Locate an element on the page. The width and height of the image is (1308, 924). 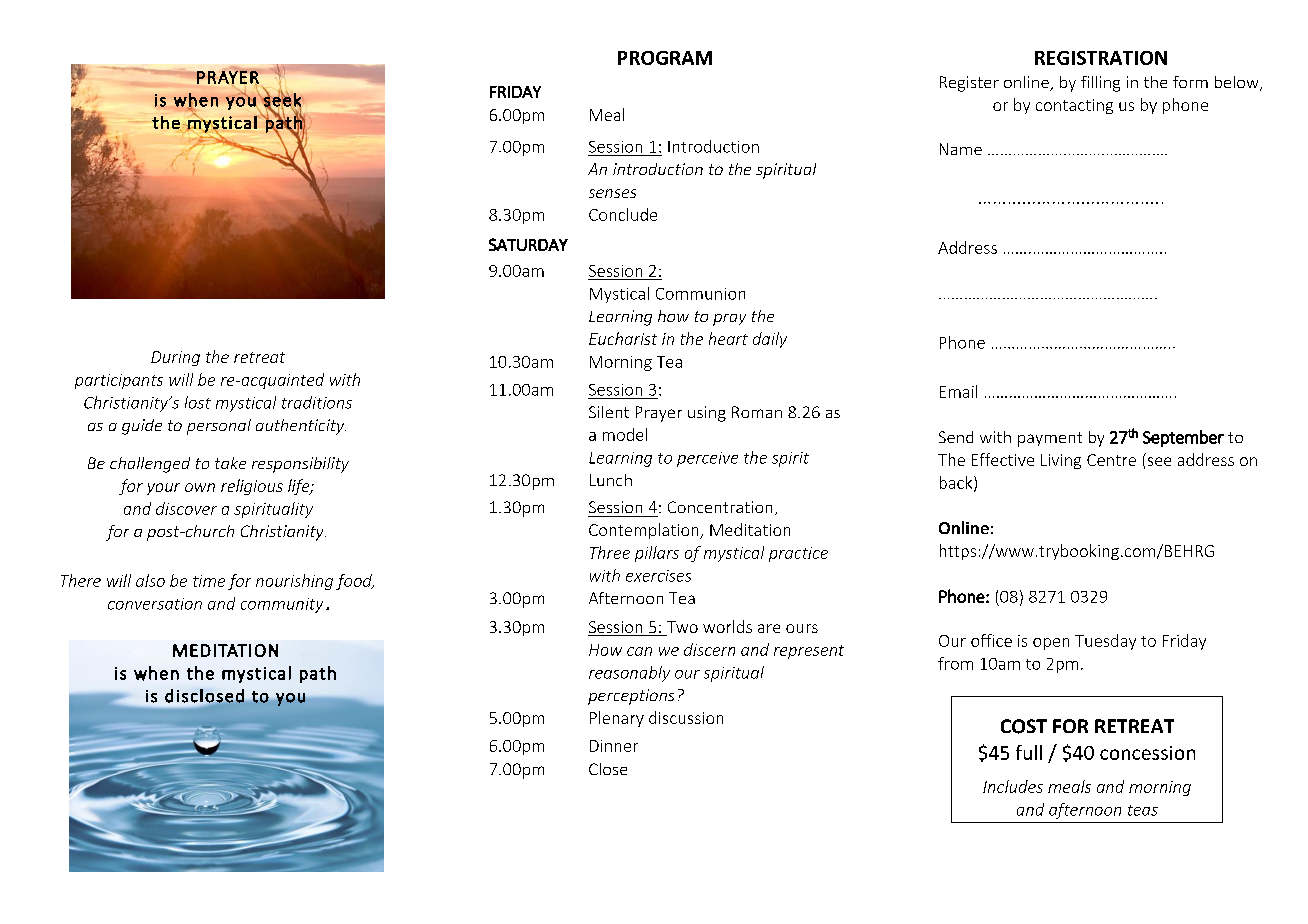
Eucharist is located at coordinates (623, 338).
